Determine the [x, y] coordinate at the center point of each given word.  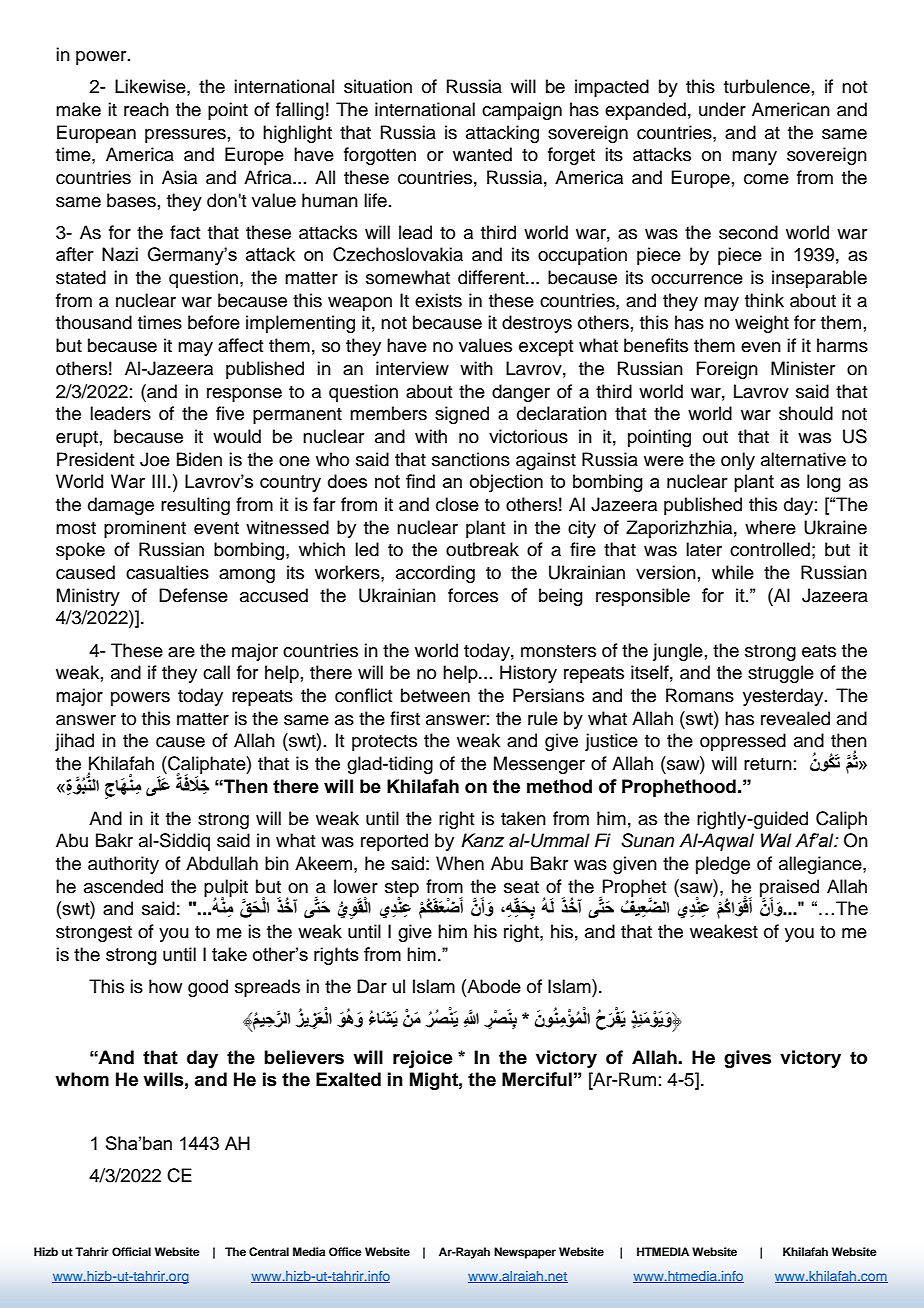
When [460, 863]
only [738, 461]
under [722, 109]
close [457, 504]
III [159, 481]
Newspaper [525, 1253]
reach [146, 109]
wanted [482, 154]
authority [123, 865]
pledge [723, 865]
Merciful [537, 1079]
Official [131, 1252]
